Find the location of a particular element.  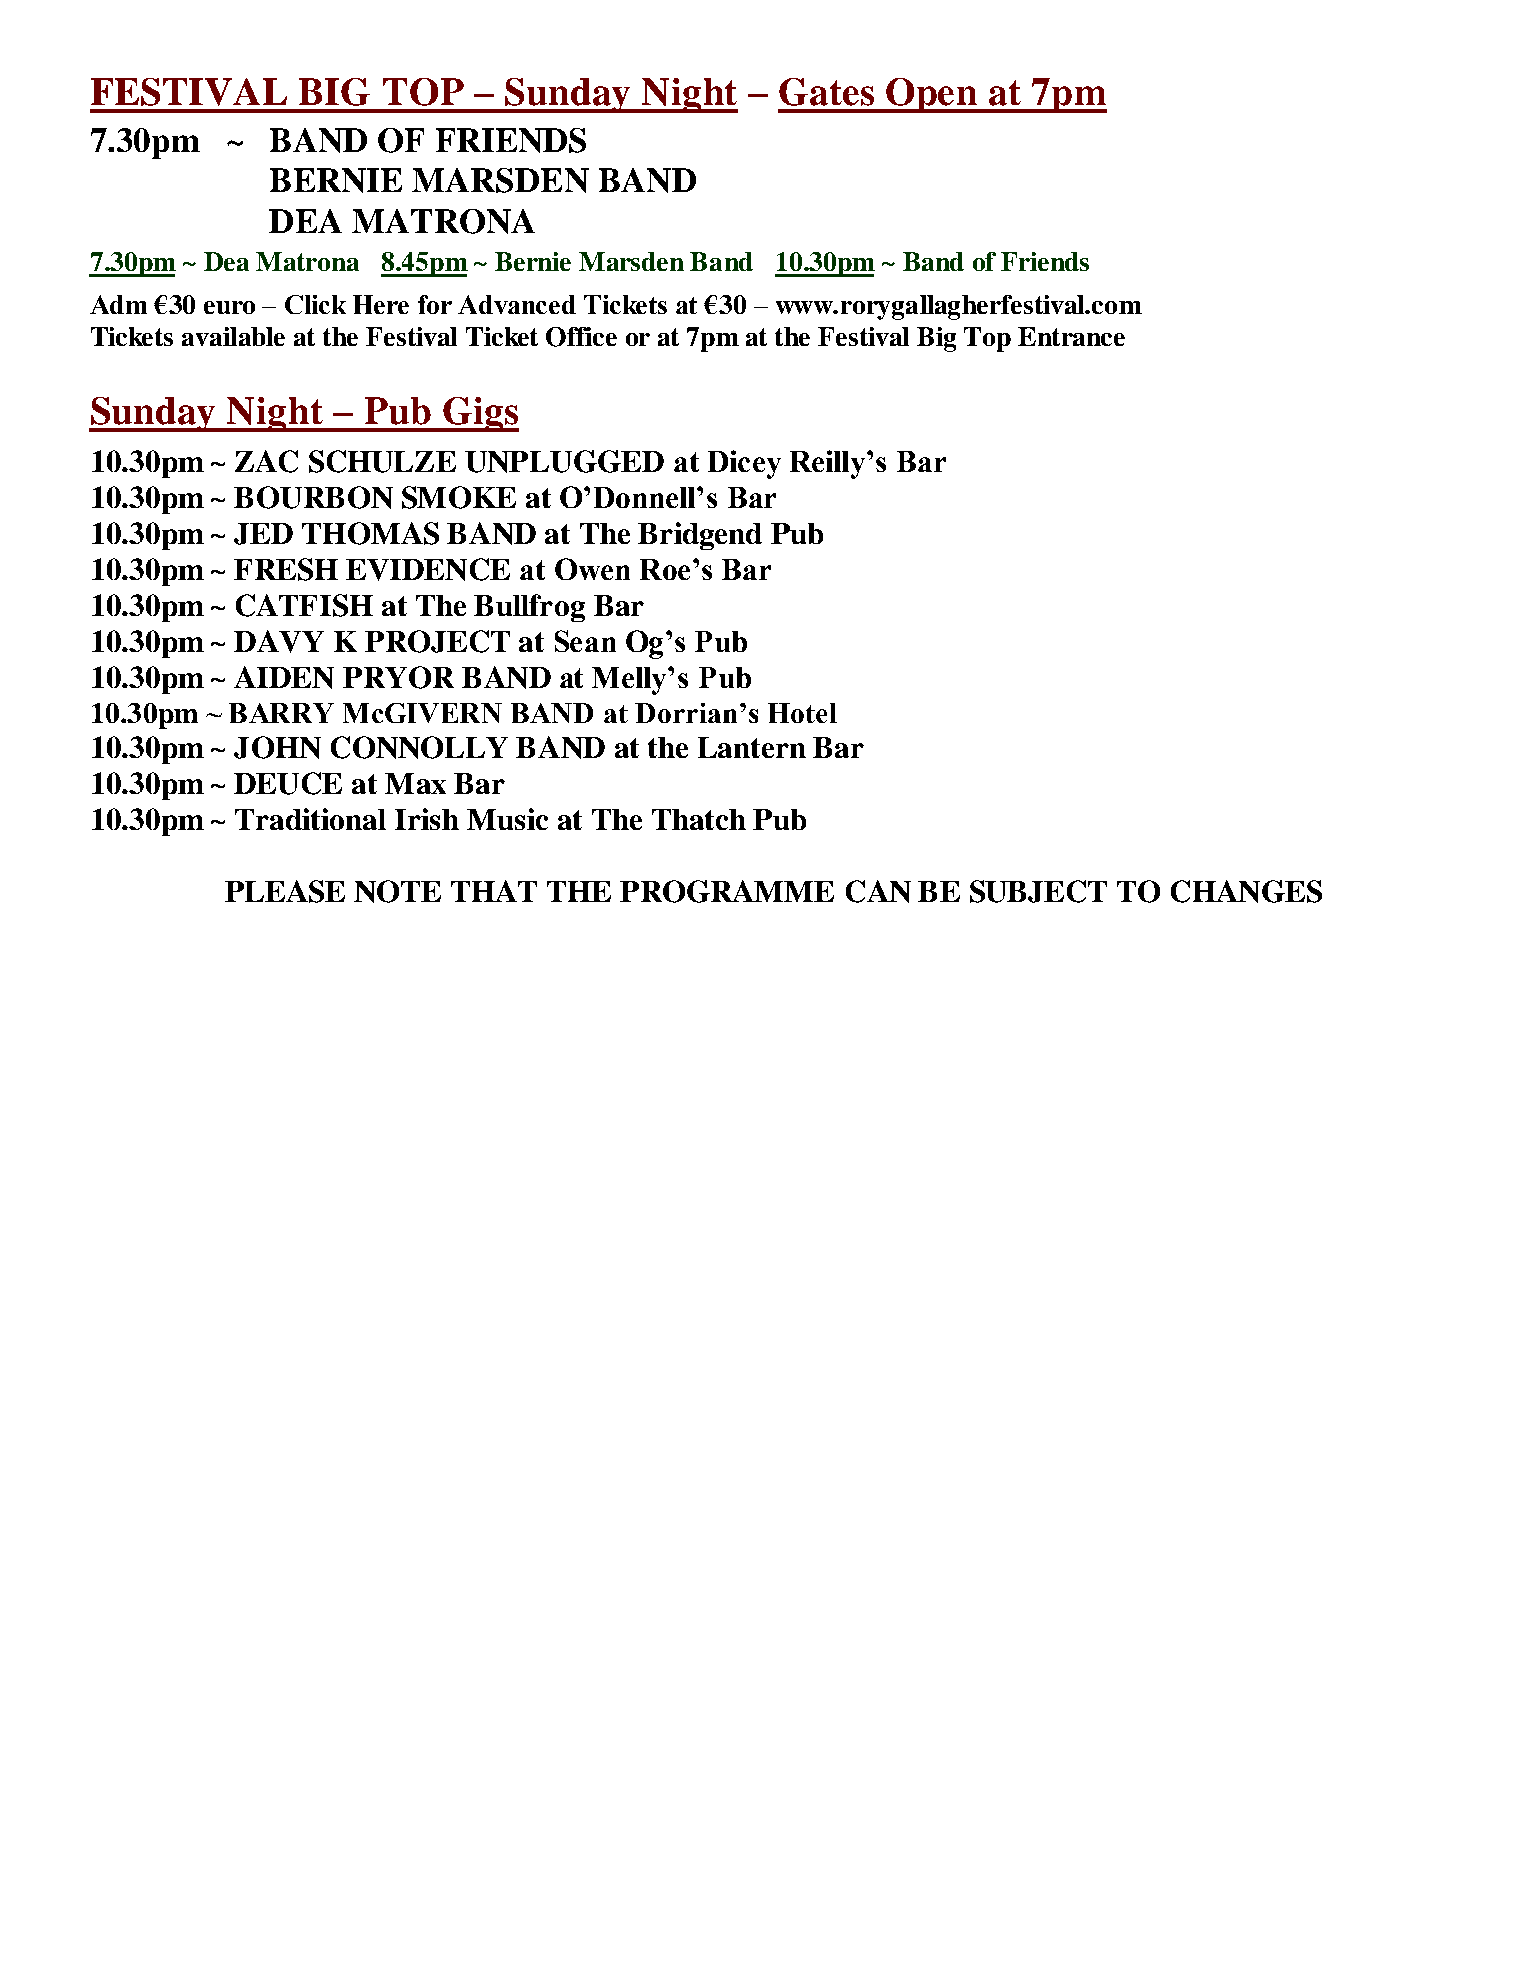

Click is located at coordinates (315, 304).
